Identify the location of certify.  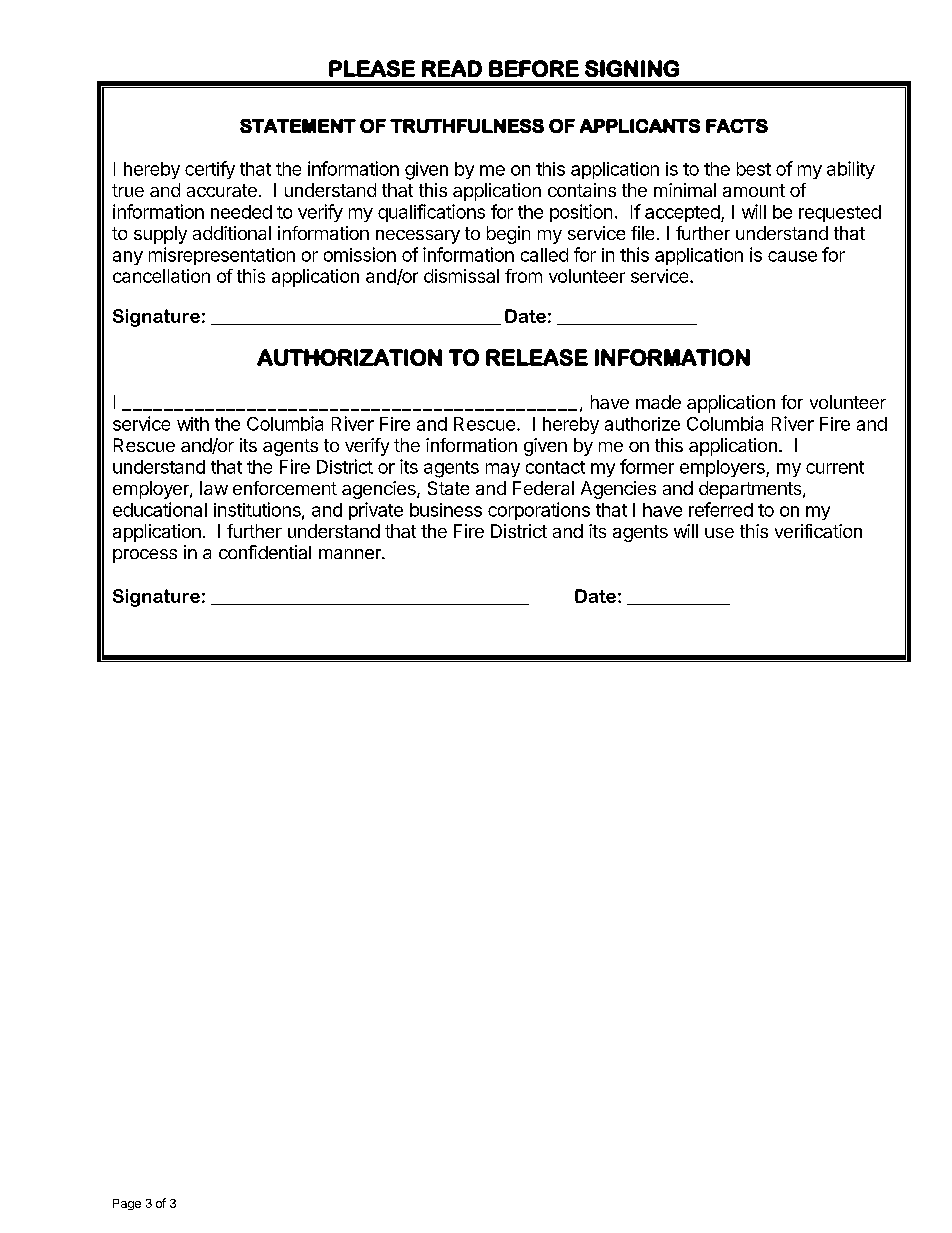
(210, 170).
